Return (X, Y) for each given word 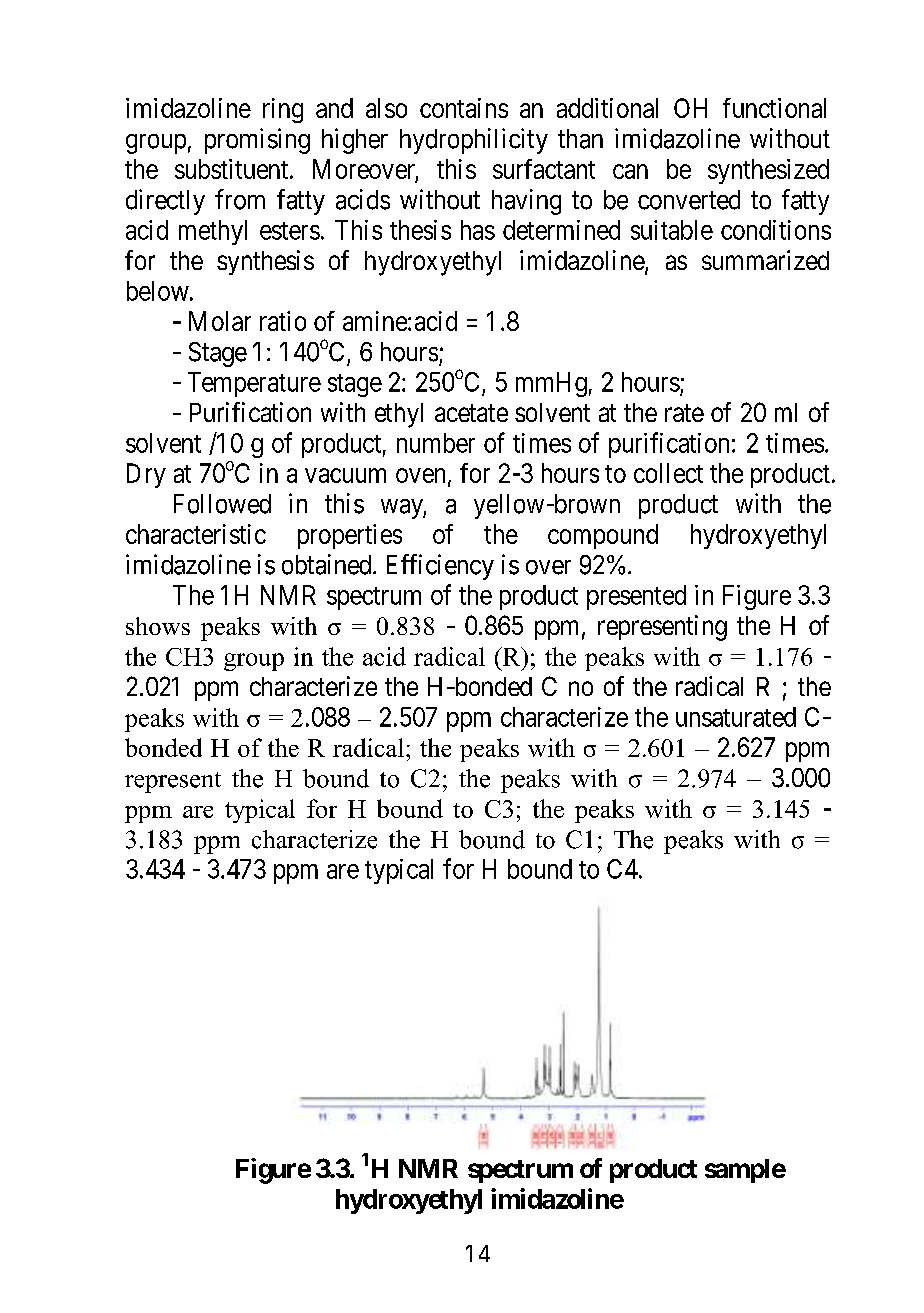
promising (257, 141)
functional (774, 108)
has (478, 230)
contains (464, 108)
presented (636, 597)
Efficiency (440, 567)
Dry (146, 475)
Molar (220, 321)
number (436, 443)
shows (158, 626)
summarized (765, 260)
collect (668, 473)
